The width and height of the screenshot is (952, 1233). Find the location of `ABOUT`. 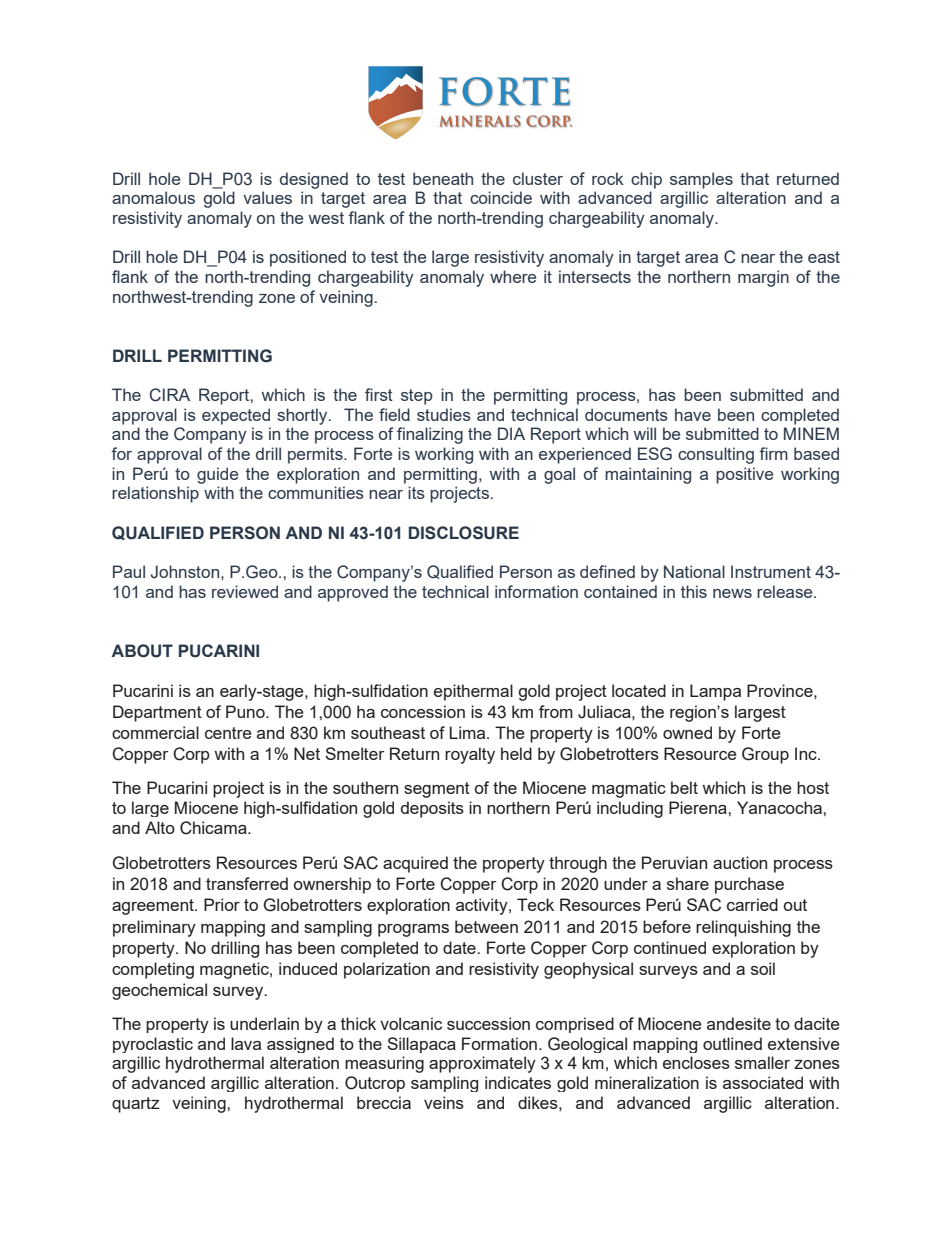

ABOUT is located at coordinates (142, 651).
